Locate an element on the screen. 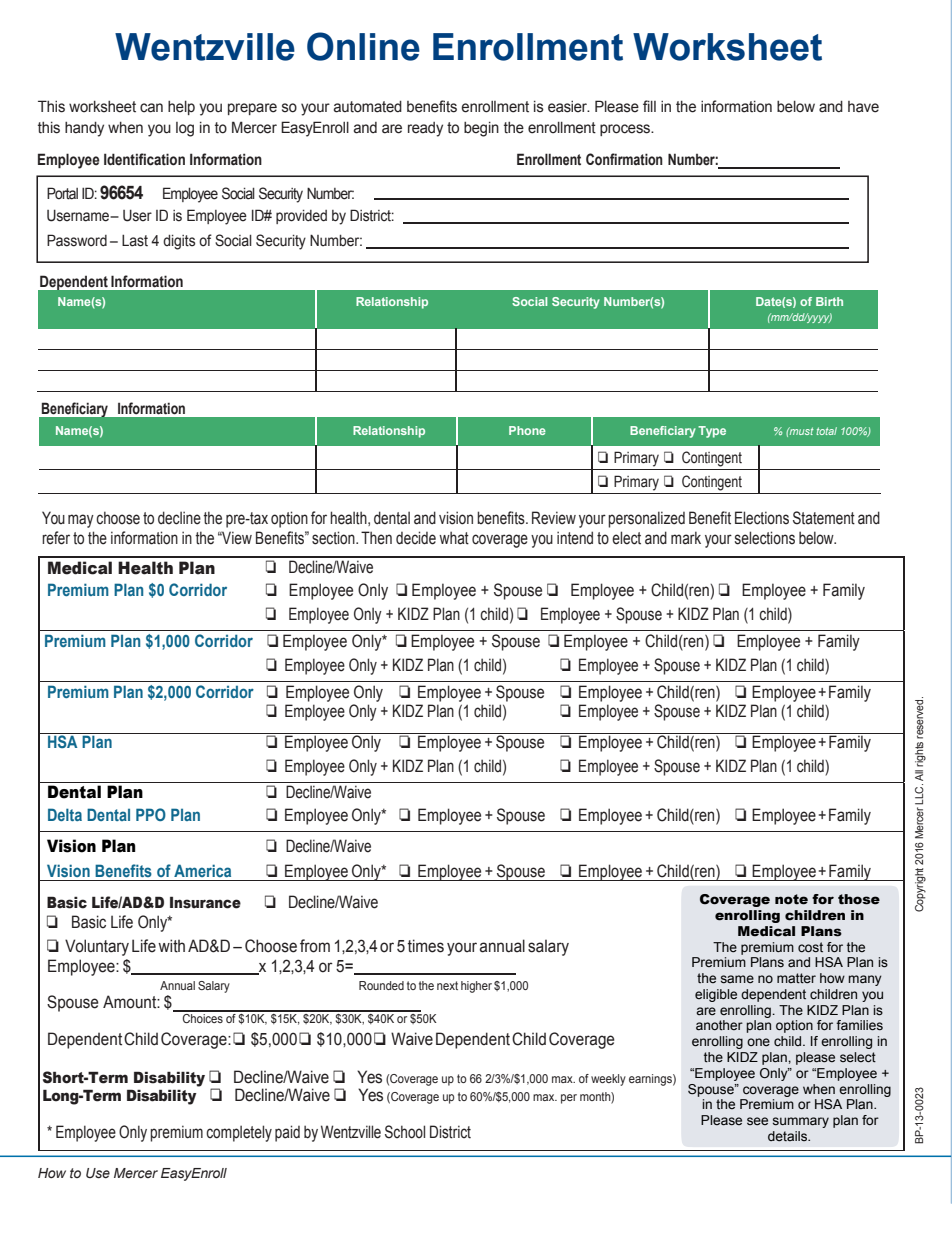 This screenshot has width=952, height=1233. can is located at coordinates (151, 108).
